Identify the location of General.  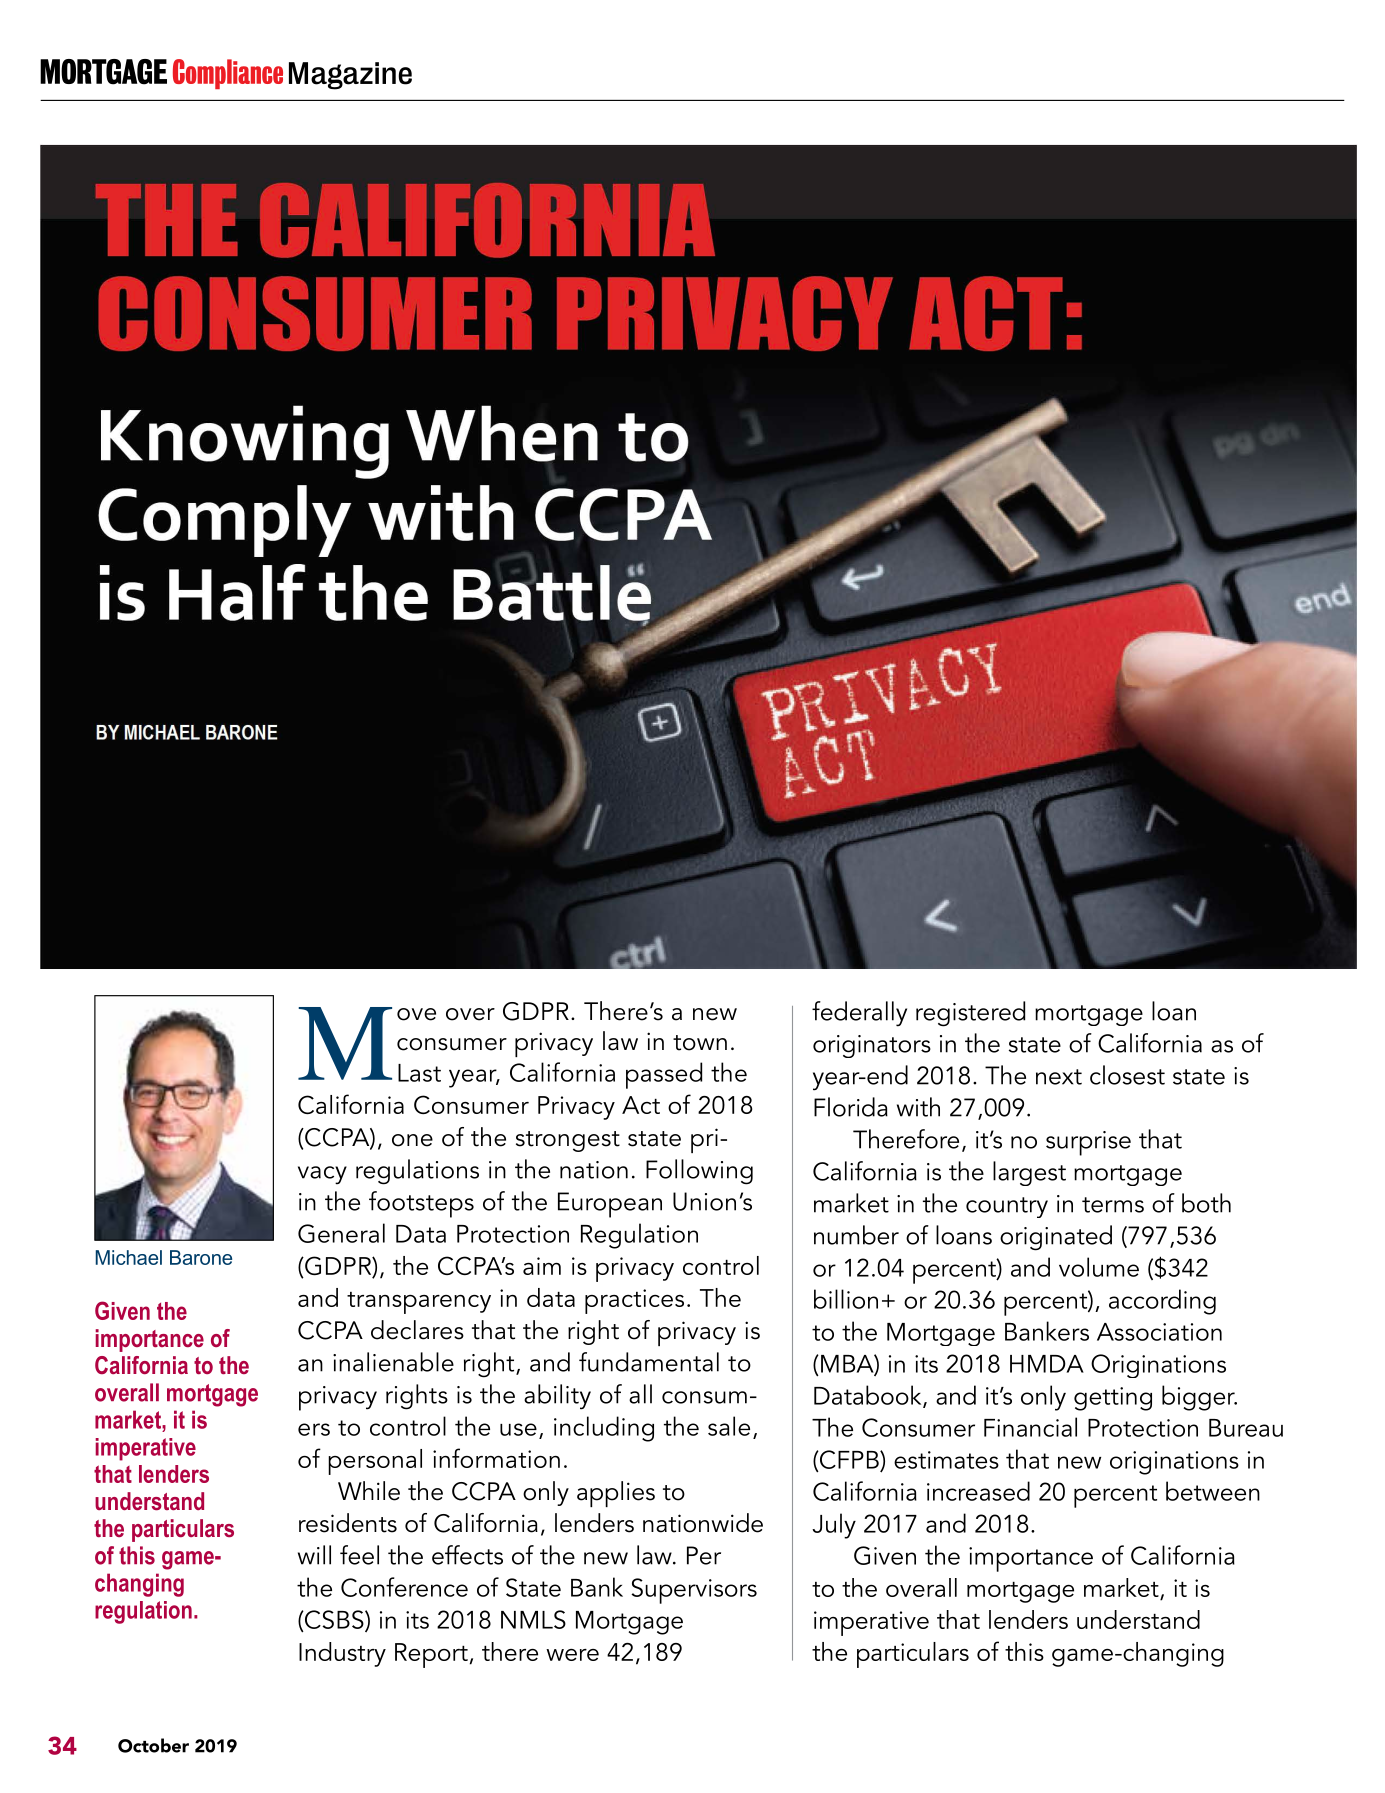
(341, 1233).
